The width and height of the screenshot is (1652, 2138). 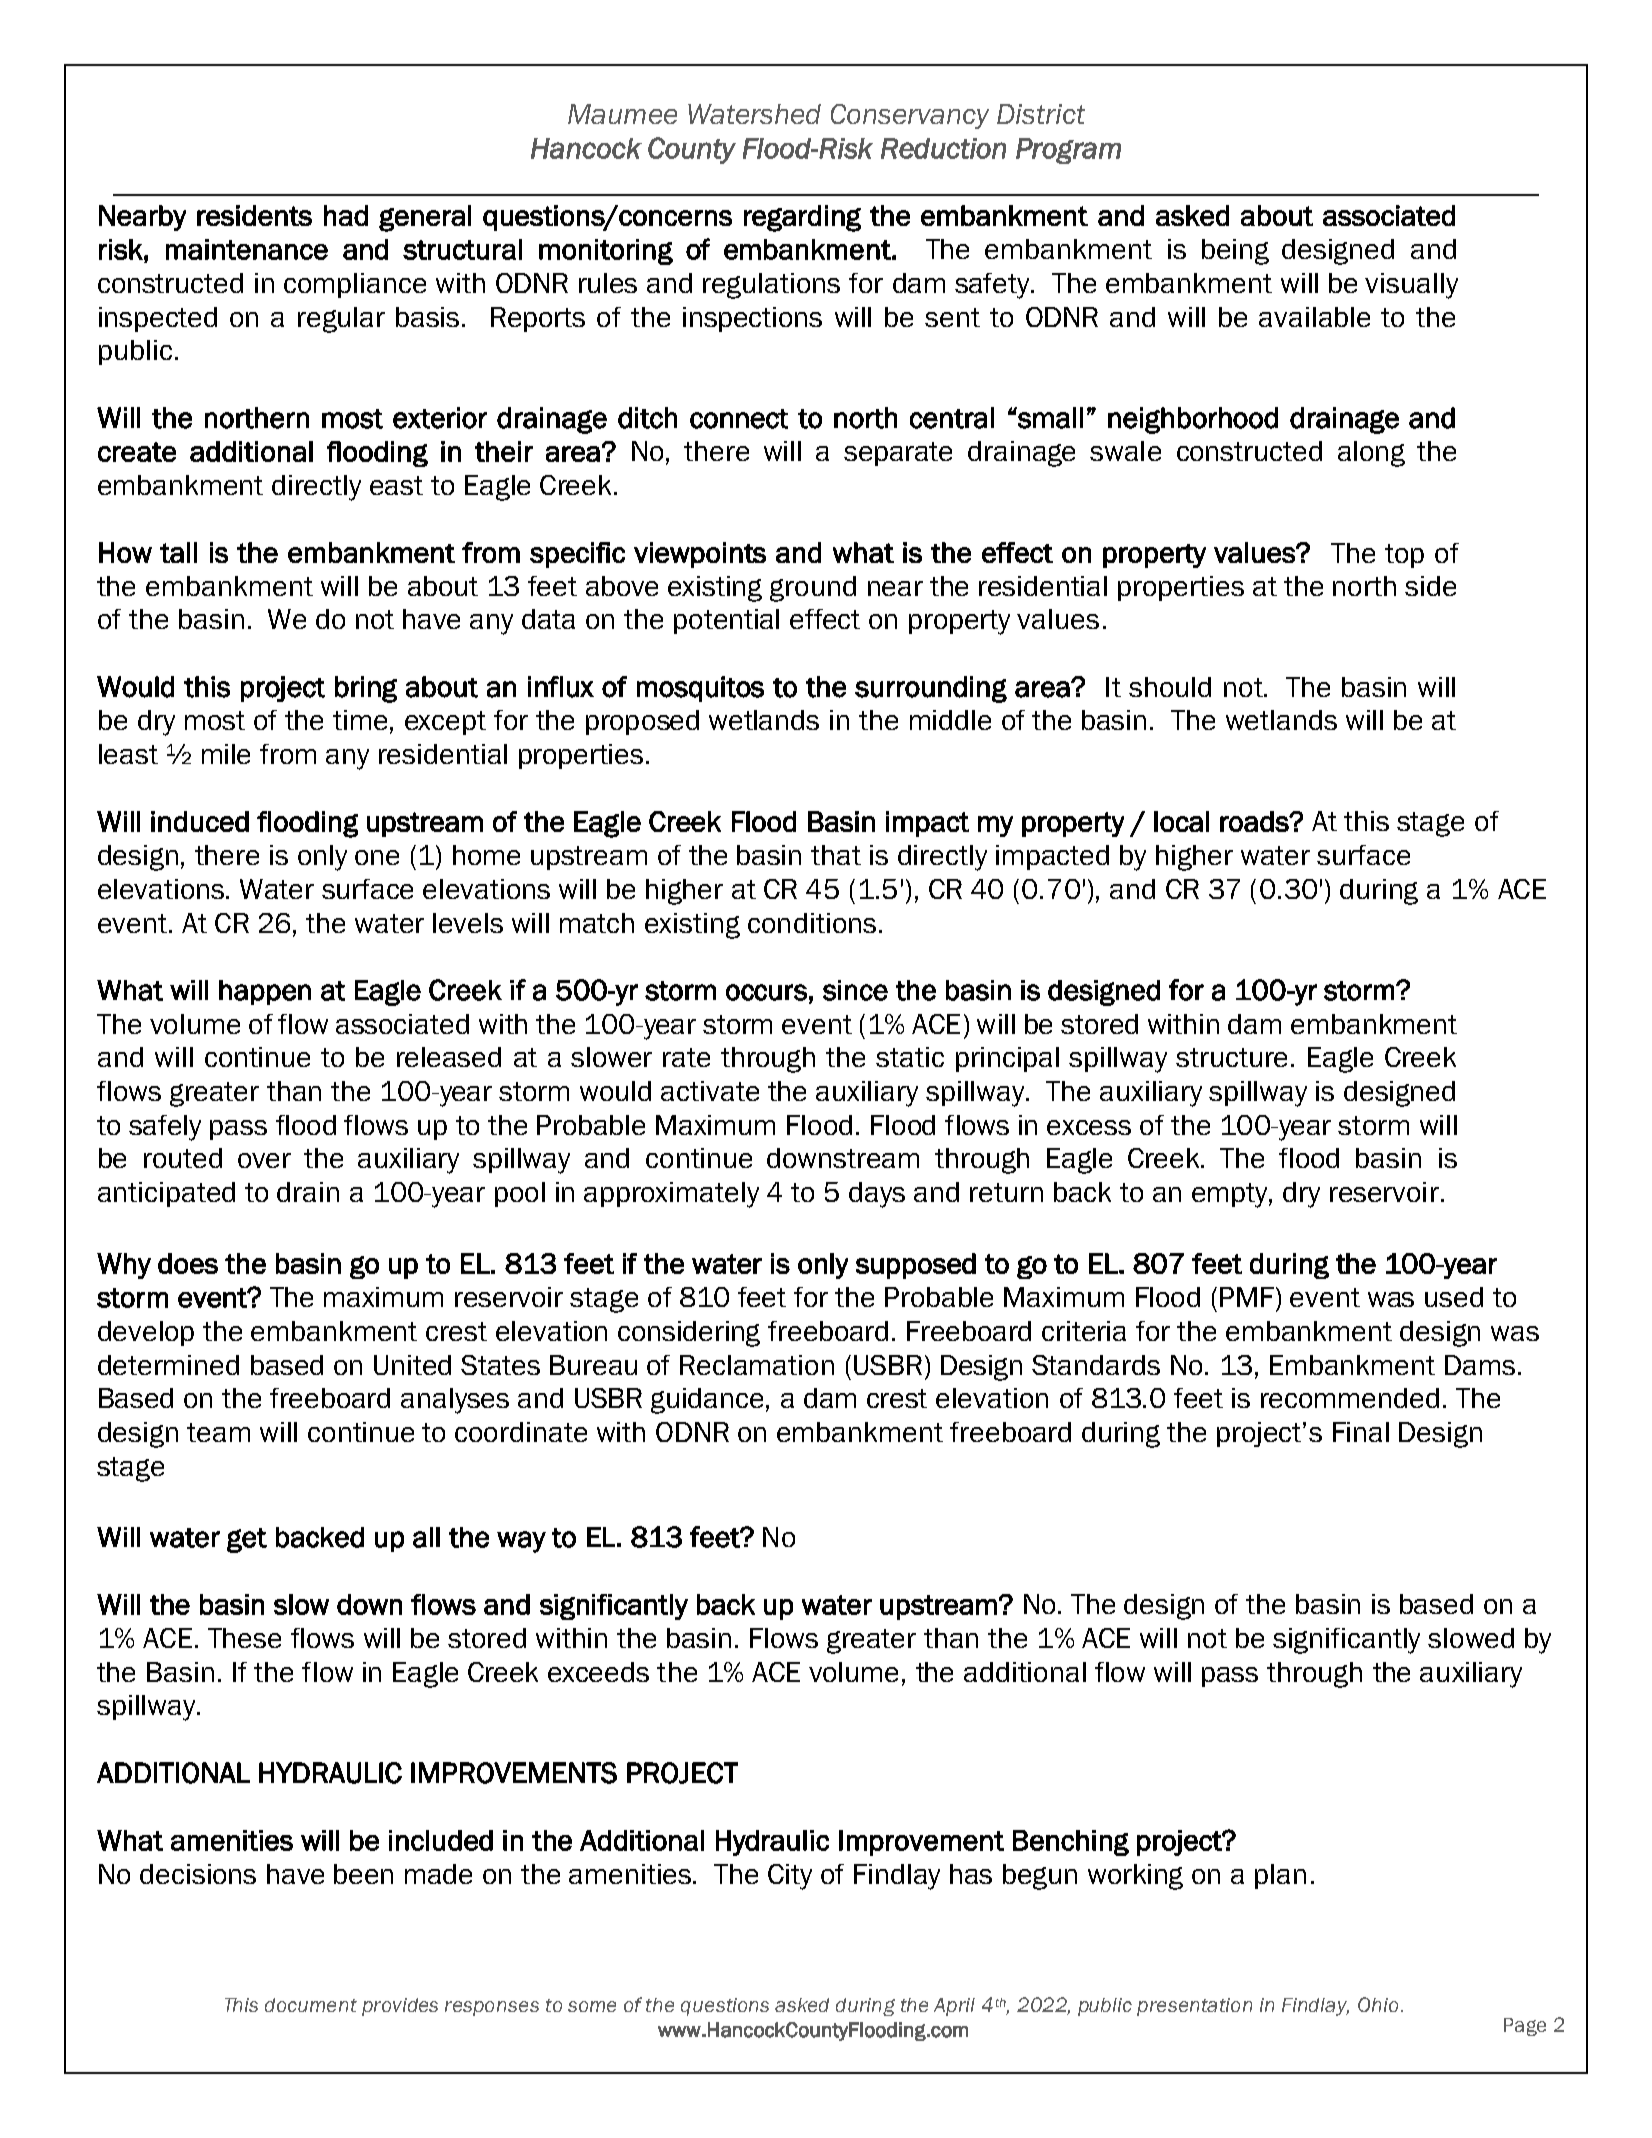 What do you see at coordinates (790, 1877) in the screenshot?
I see `City` at bounding box center [790, 1877].
